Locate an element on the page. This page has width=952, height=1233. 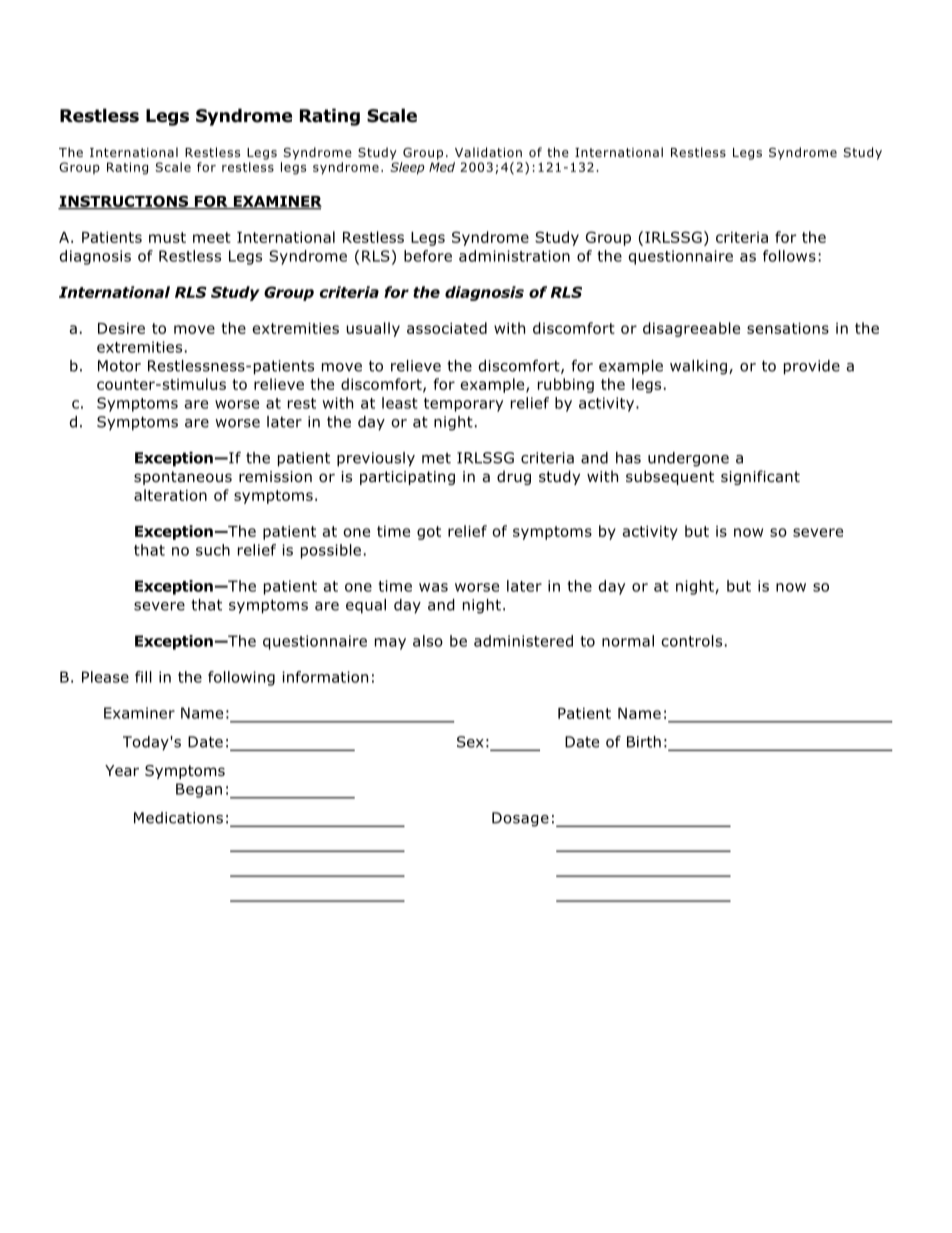
controls is located at coordinates (691, 641).
